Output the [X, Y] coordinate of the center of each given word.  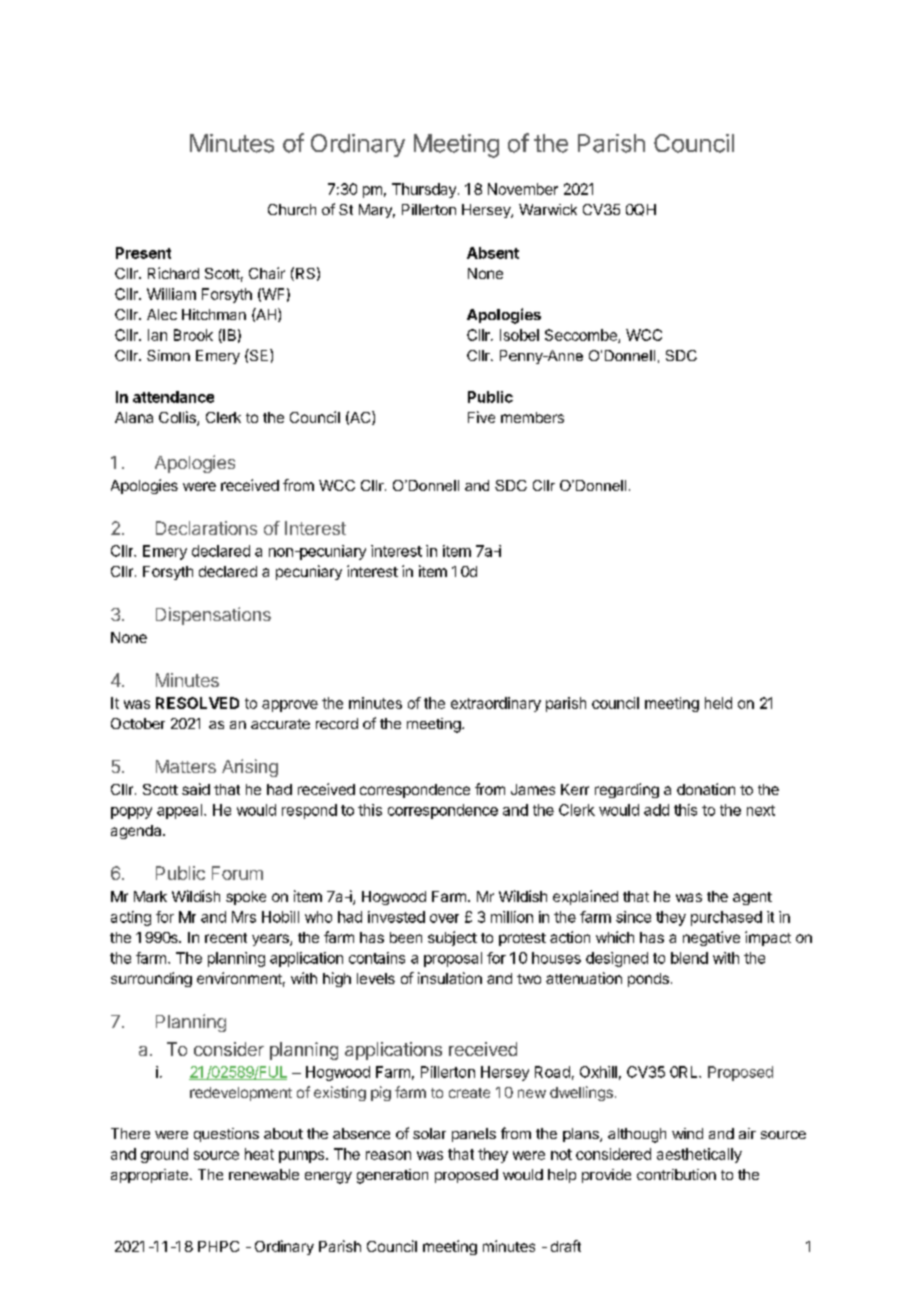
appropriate [149, 1176]
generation [392, 1176]
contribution [676, 1174]
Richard [173, 273]
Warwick [548, 209]
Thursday [424, 190]
